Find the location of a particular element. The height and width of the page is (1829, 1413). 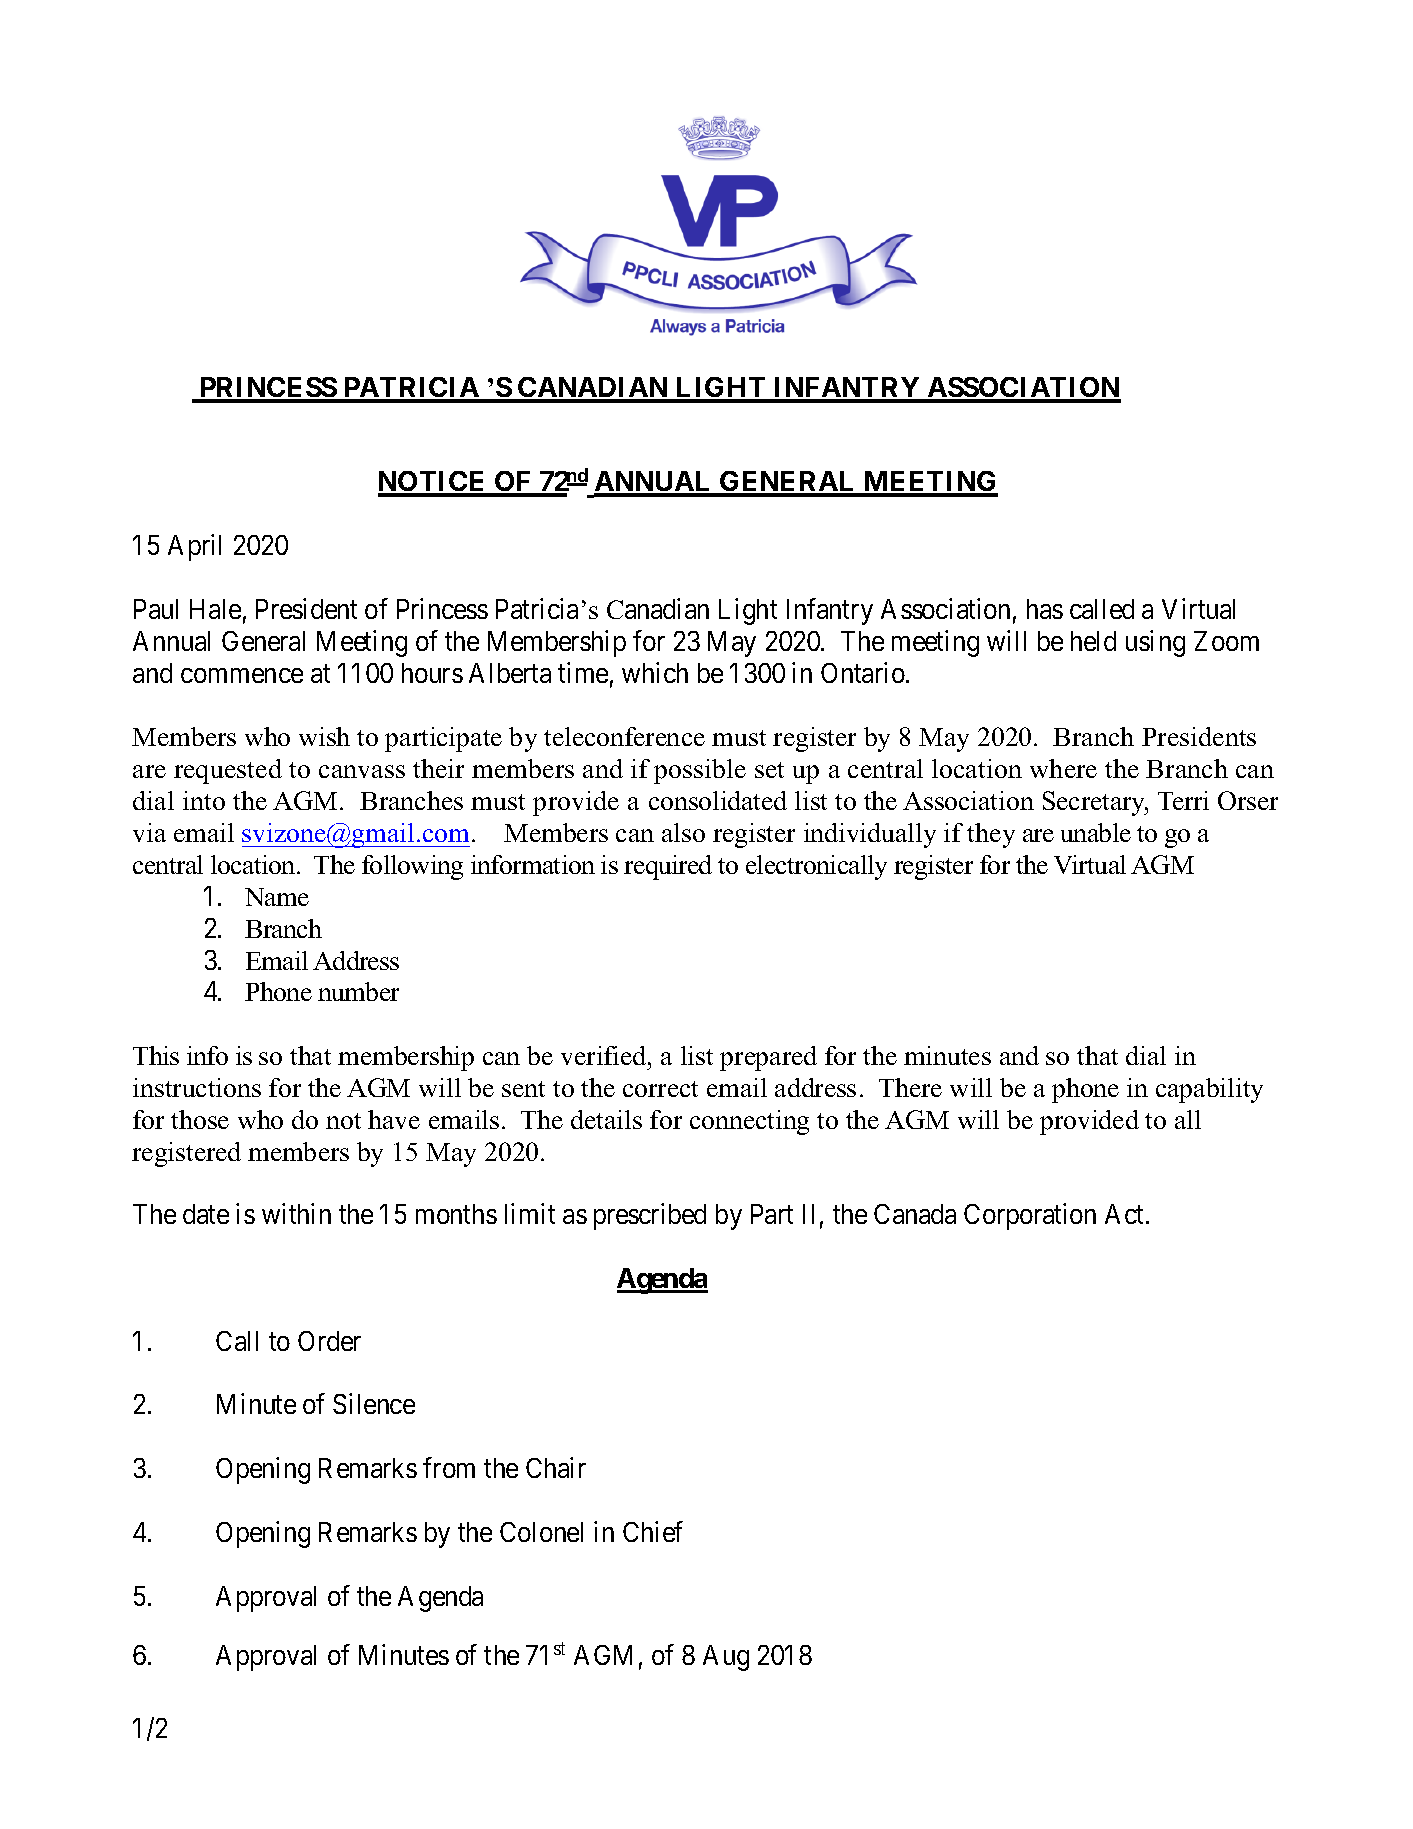

Name is located at coordinates (277, 897).
